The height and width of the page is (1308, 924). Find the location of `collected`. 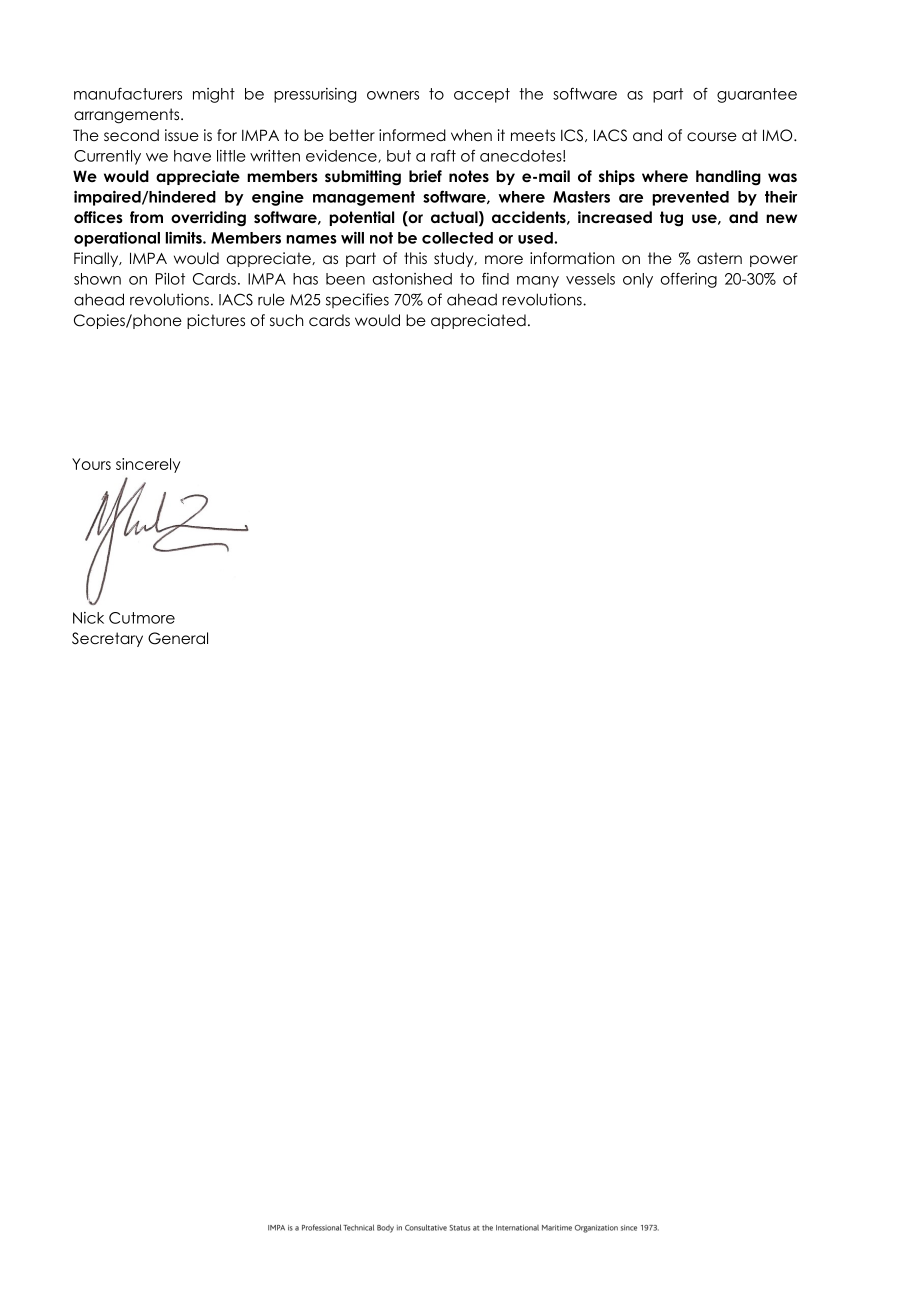

collected is located at coordinates (457, 238).
